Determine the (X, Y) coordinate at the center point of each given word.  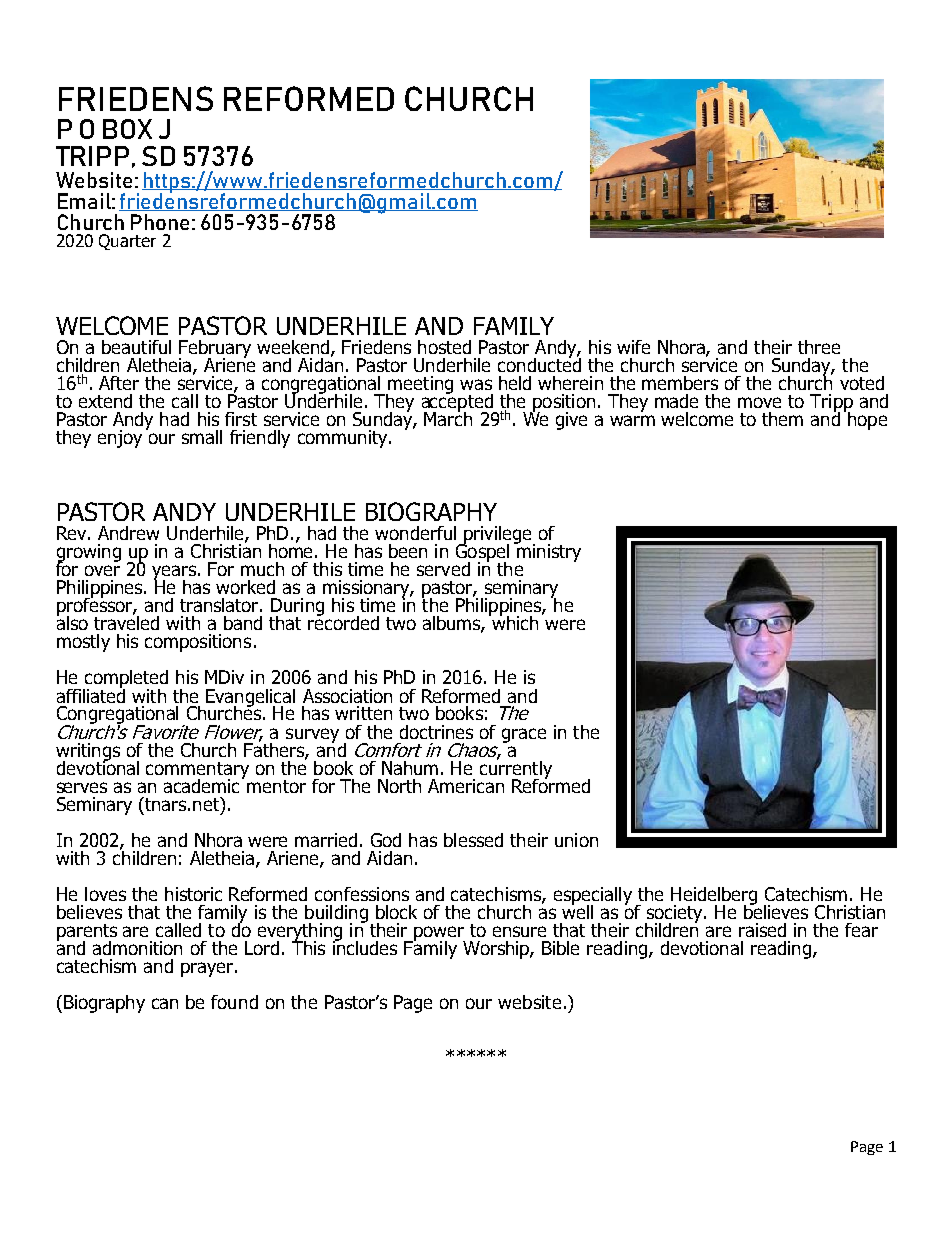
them (782, 419)
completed (125, 680)
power (438, 934)
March (448, 417)
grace (524, 735)
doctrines (436, 732)
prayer (207, 969)
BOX (127, 129)
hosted (444, 347)
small (202, 437)
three (819, 347)
